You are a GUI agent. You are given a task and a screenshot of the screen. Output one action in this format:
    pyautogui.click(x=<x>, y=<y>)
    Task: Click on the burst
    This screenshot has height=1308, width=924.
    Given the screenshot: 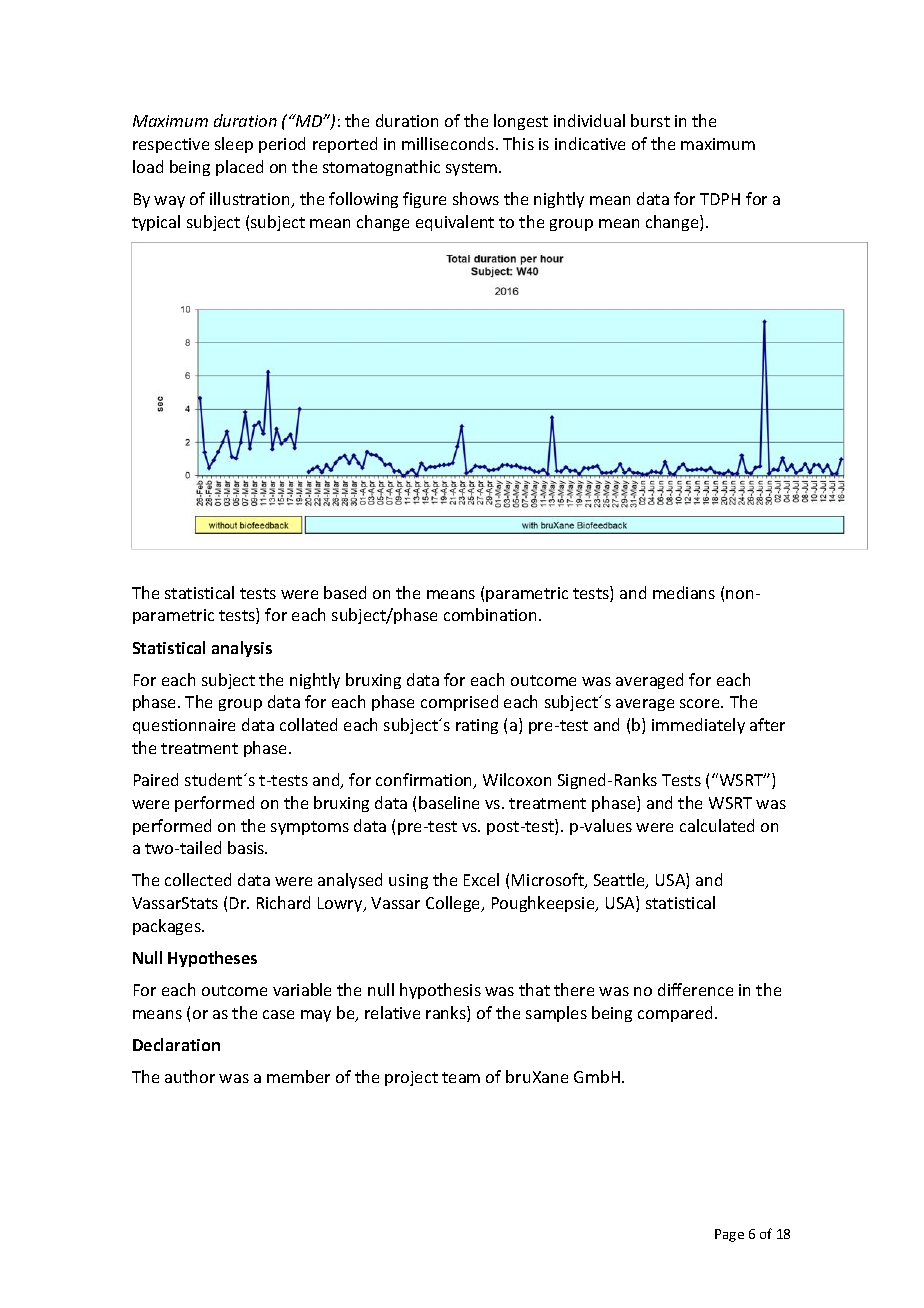 What is the action you would take?
    pyautogui.click(x=650, y=120)
